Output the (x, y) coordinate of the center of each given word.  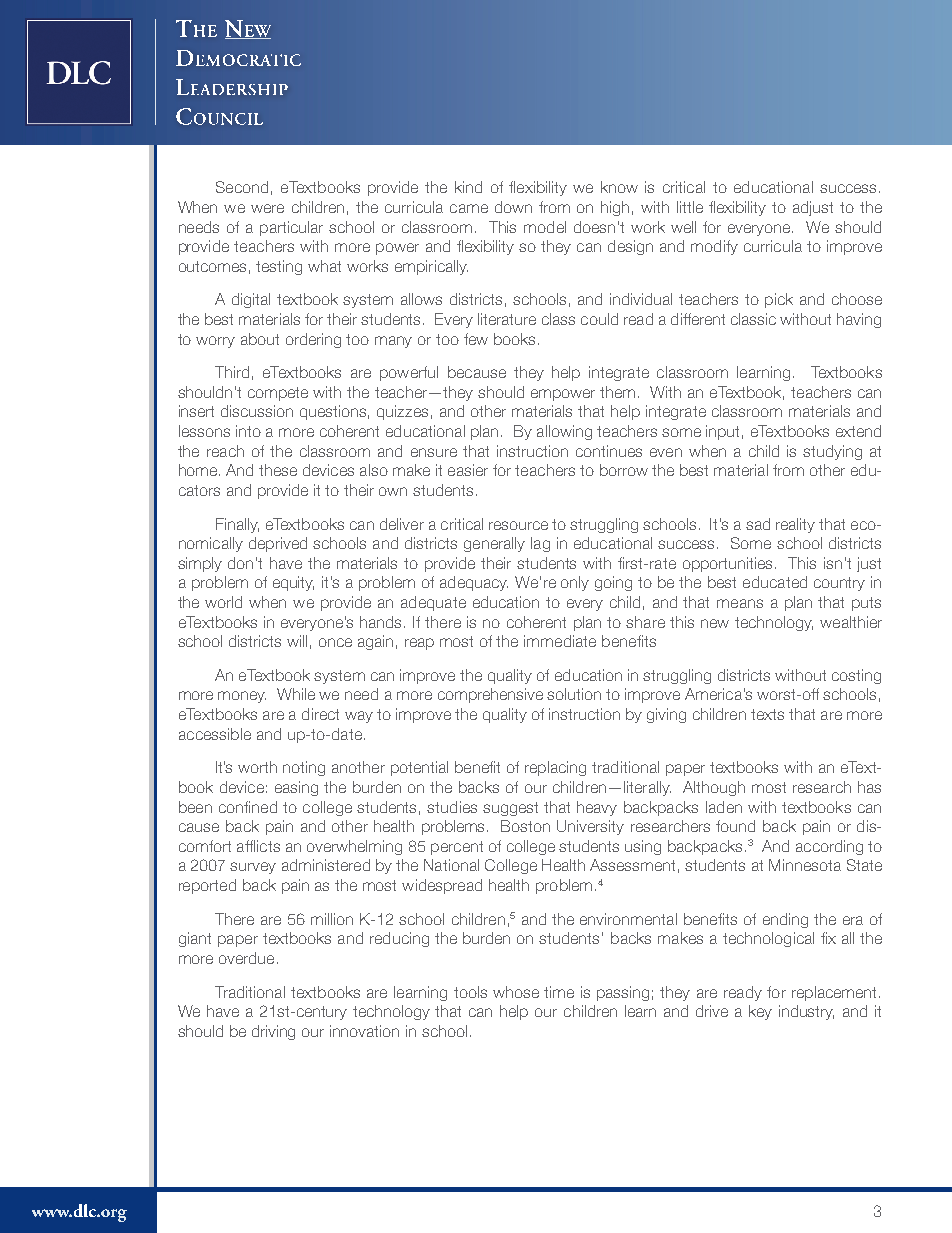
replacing (555, 768)
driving (273, 1032)
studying (832, 452)
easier (468, 470)
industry (806, 1012)
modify (714, 247)
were (267, 208)
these (278, 470)
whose (516, 992)
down (513, 207)
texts (767, 714)
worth (257, 767)
